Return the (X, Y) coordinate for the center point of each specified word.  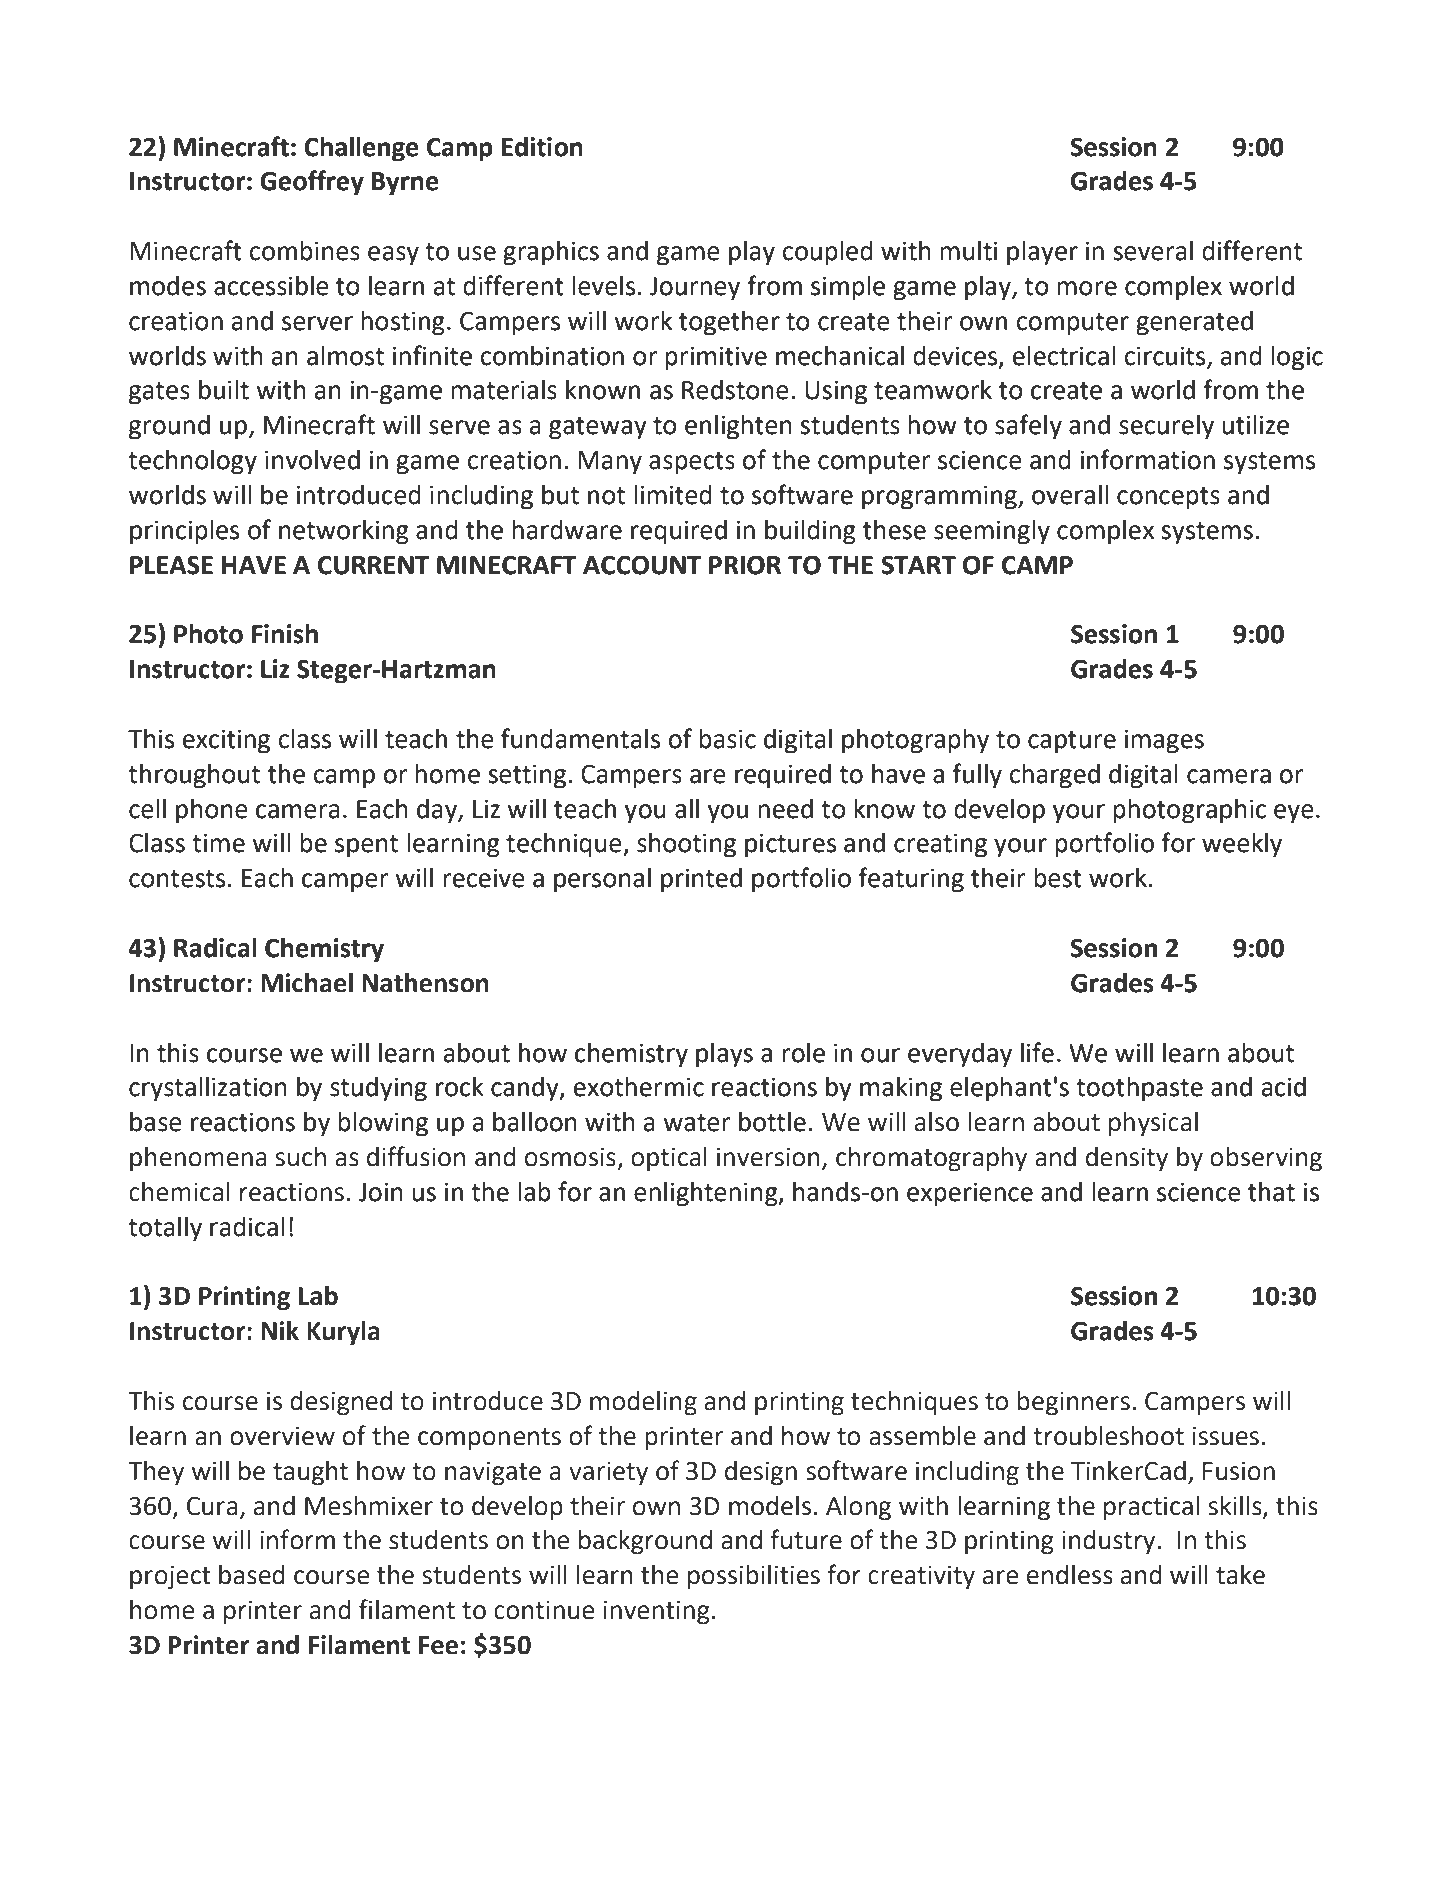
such (300, 1157)
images (1164, 741)
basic (727, 739)
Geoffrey (312, 183)
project (170, 1578)
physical (1153, 1124)
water (697, 1123)
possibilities (754, 1577)
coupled (827, 253)
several (1153, 251)
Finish (285, 634)
